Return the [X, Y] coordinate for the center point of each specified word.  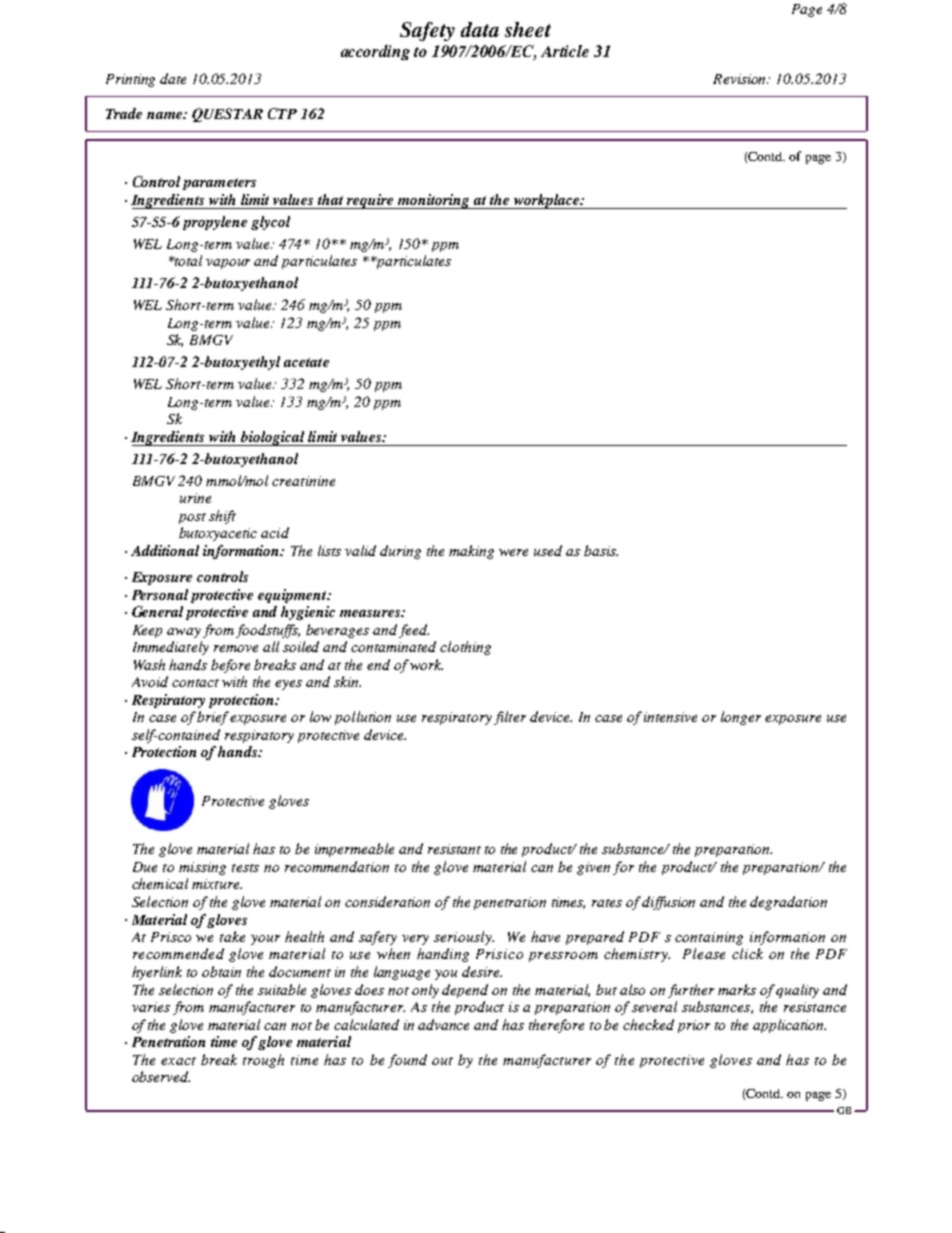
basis [601, 550]
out [442, 1061]
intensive [670, 717]
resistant [454, 849]
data [480, 29]
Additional [165, 550]
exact [178, 1061]
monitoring [434, 201]
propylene [215, 223]
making [471, 552]
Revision [740, 79]
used [548, 550]
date [173, 78]
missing [202, 868]
